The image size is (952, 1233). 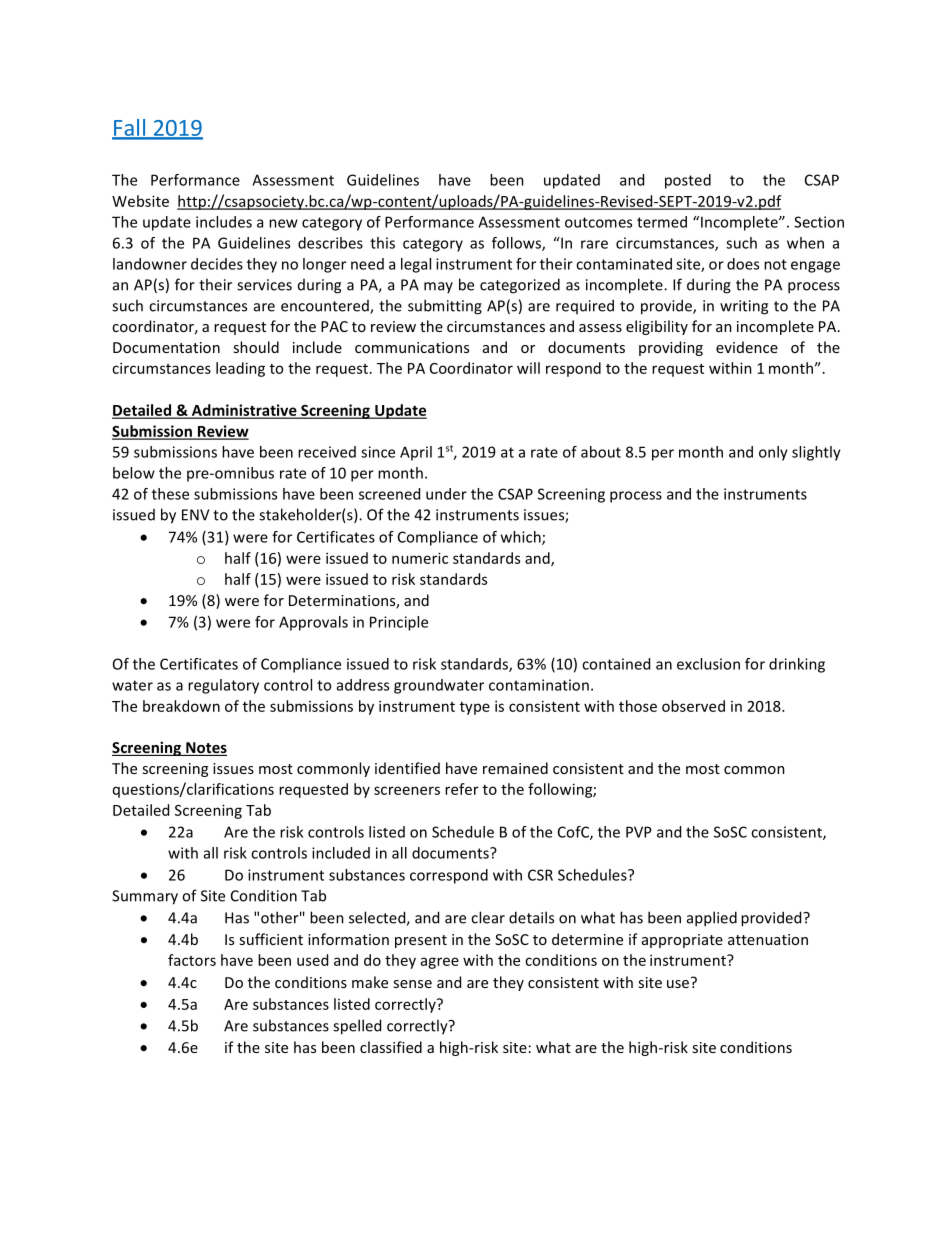 What do you see at coordinates (517, 244) in the screenshot?
I see `follows` at bounding box center [517, 244].
